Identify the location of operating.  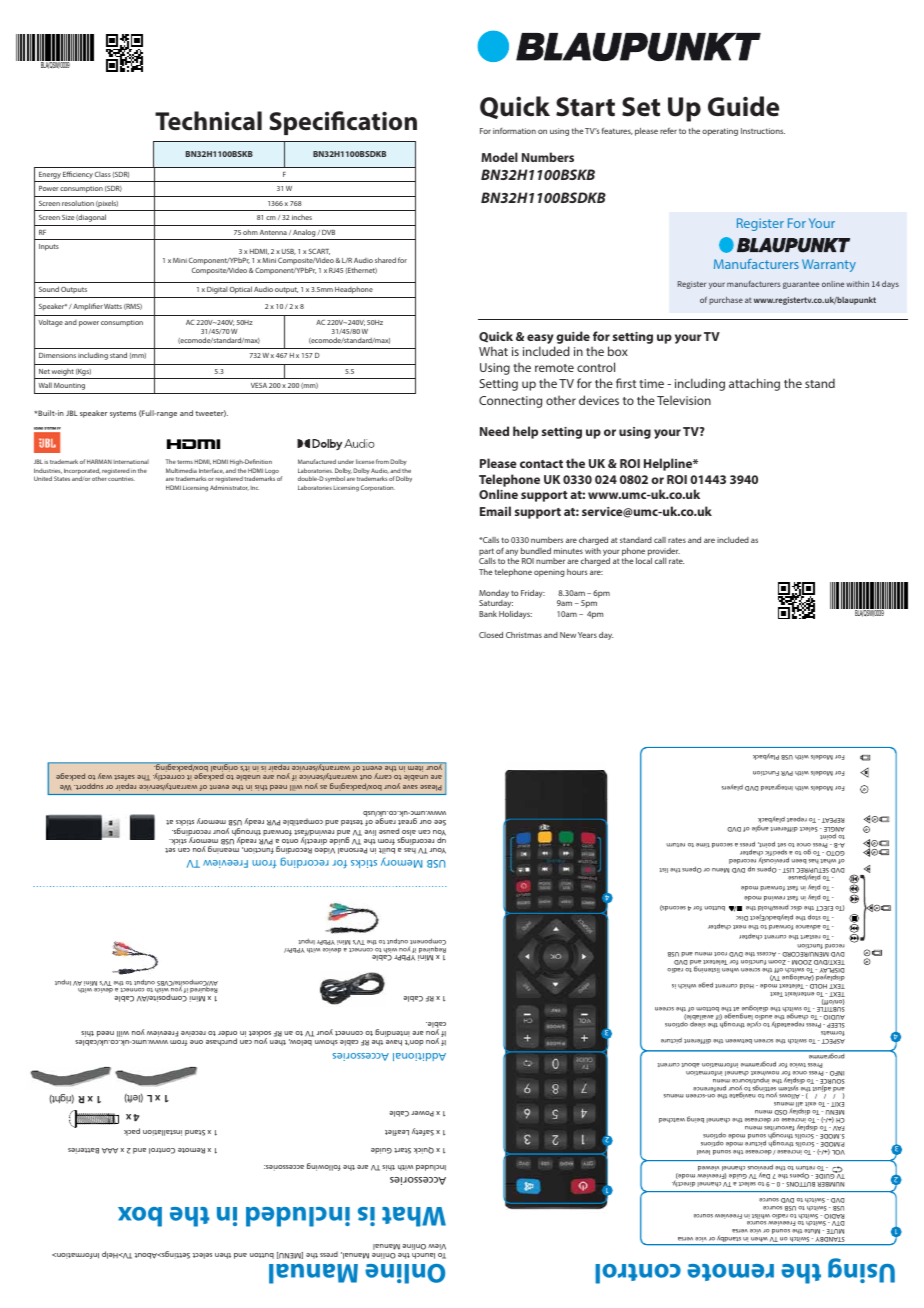
(720, 132).
